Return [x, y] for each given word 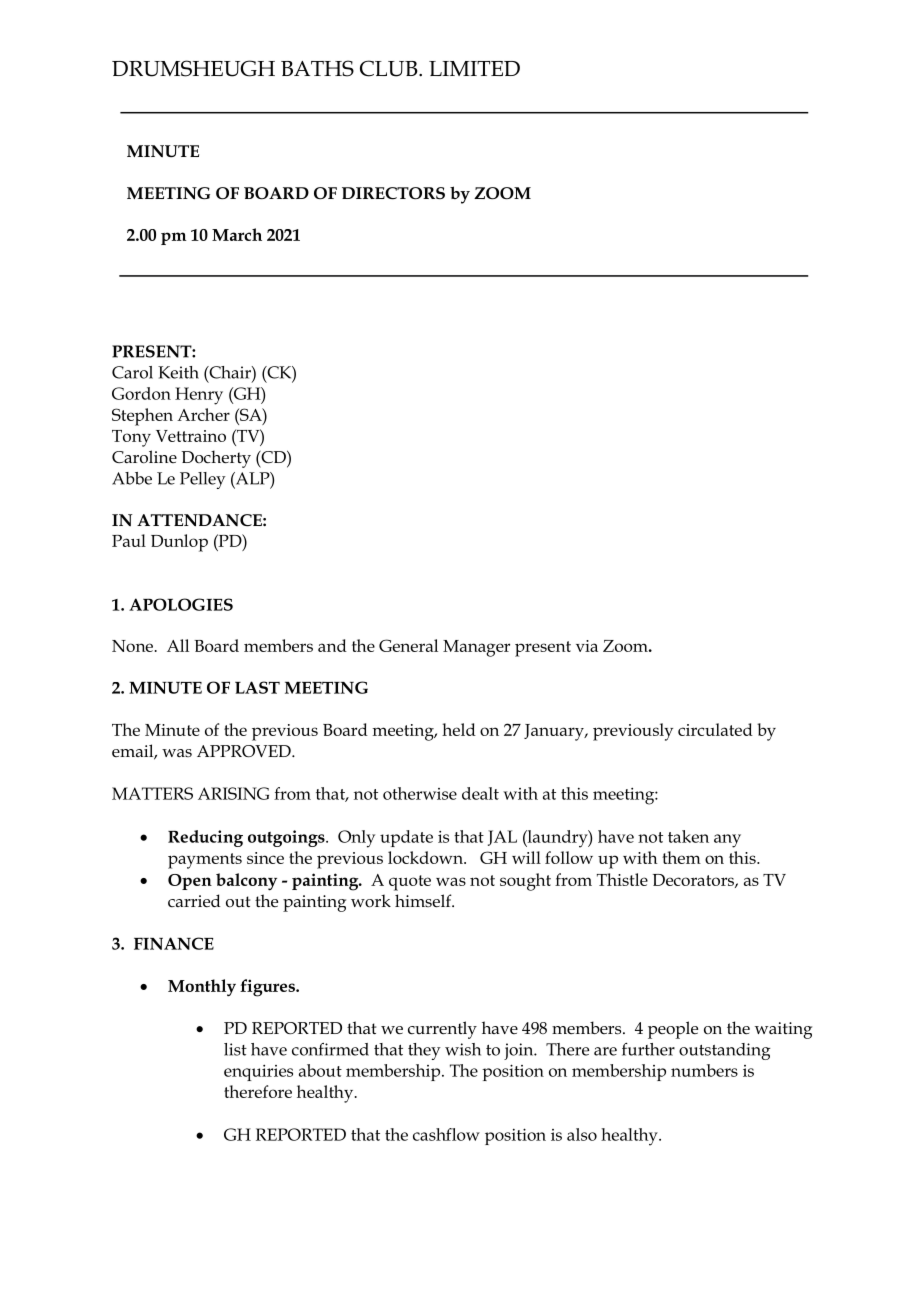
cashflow [446, 1134]
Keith [178, 372]
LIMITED [474, 68]
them [681, 857]
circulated [715, 729]
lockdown [426, 857]
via [587, 646]
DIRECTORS [393, 193]
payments [205, 861]
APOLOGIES [181, 604]
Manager [476, 648]
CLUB [390, 68]
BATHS [317, 68]
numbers [704, 1070]
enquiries [258, 1073]
